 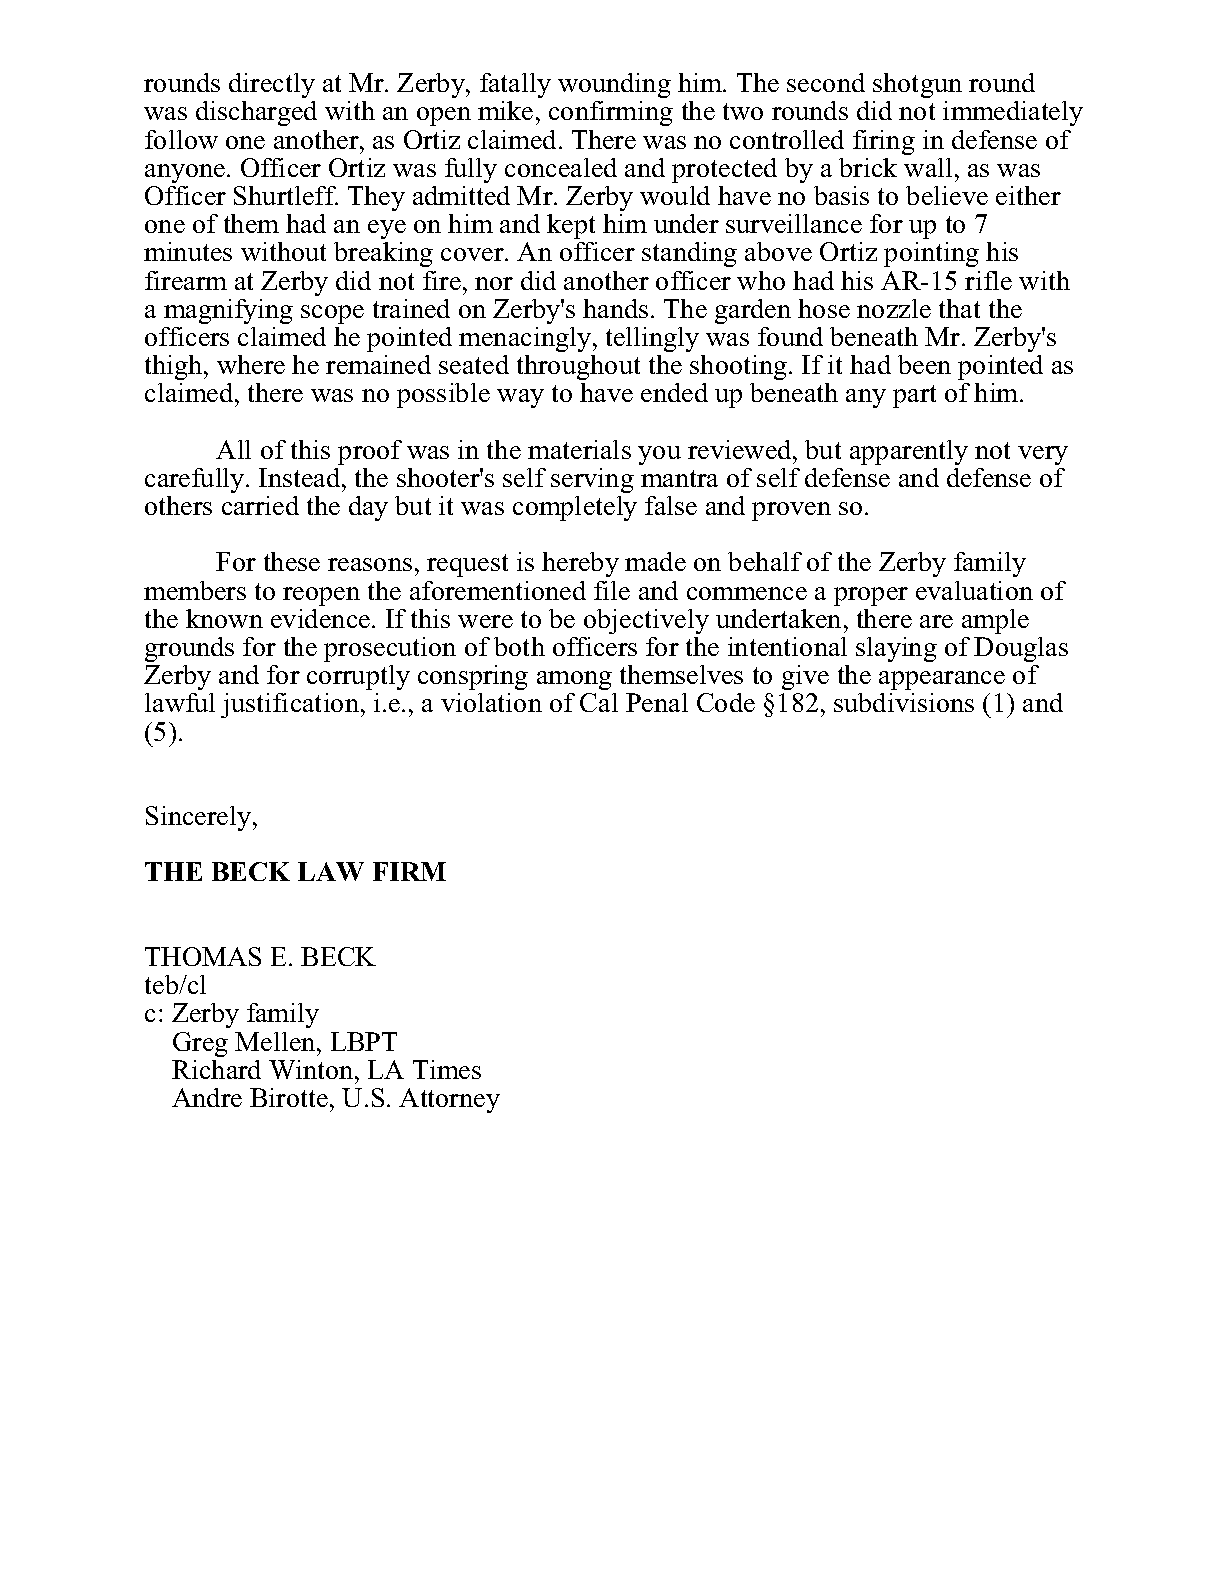 I want to click on Times, so click(x=447, y=1069).
